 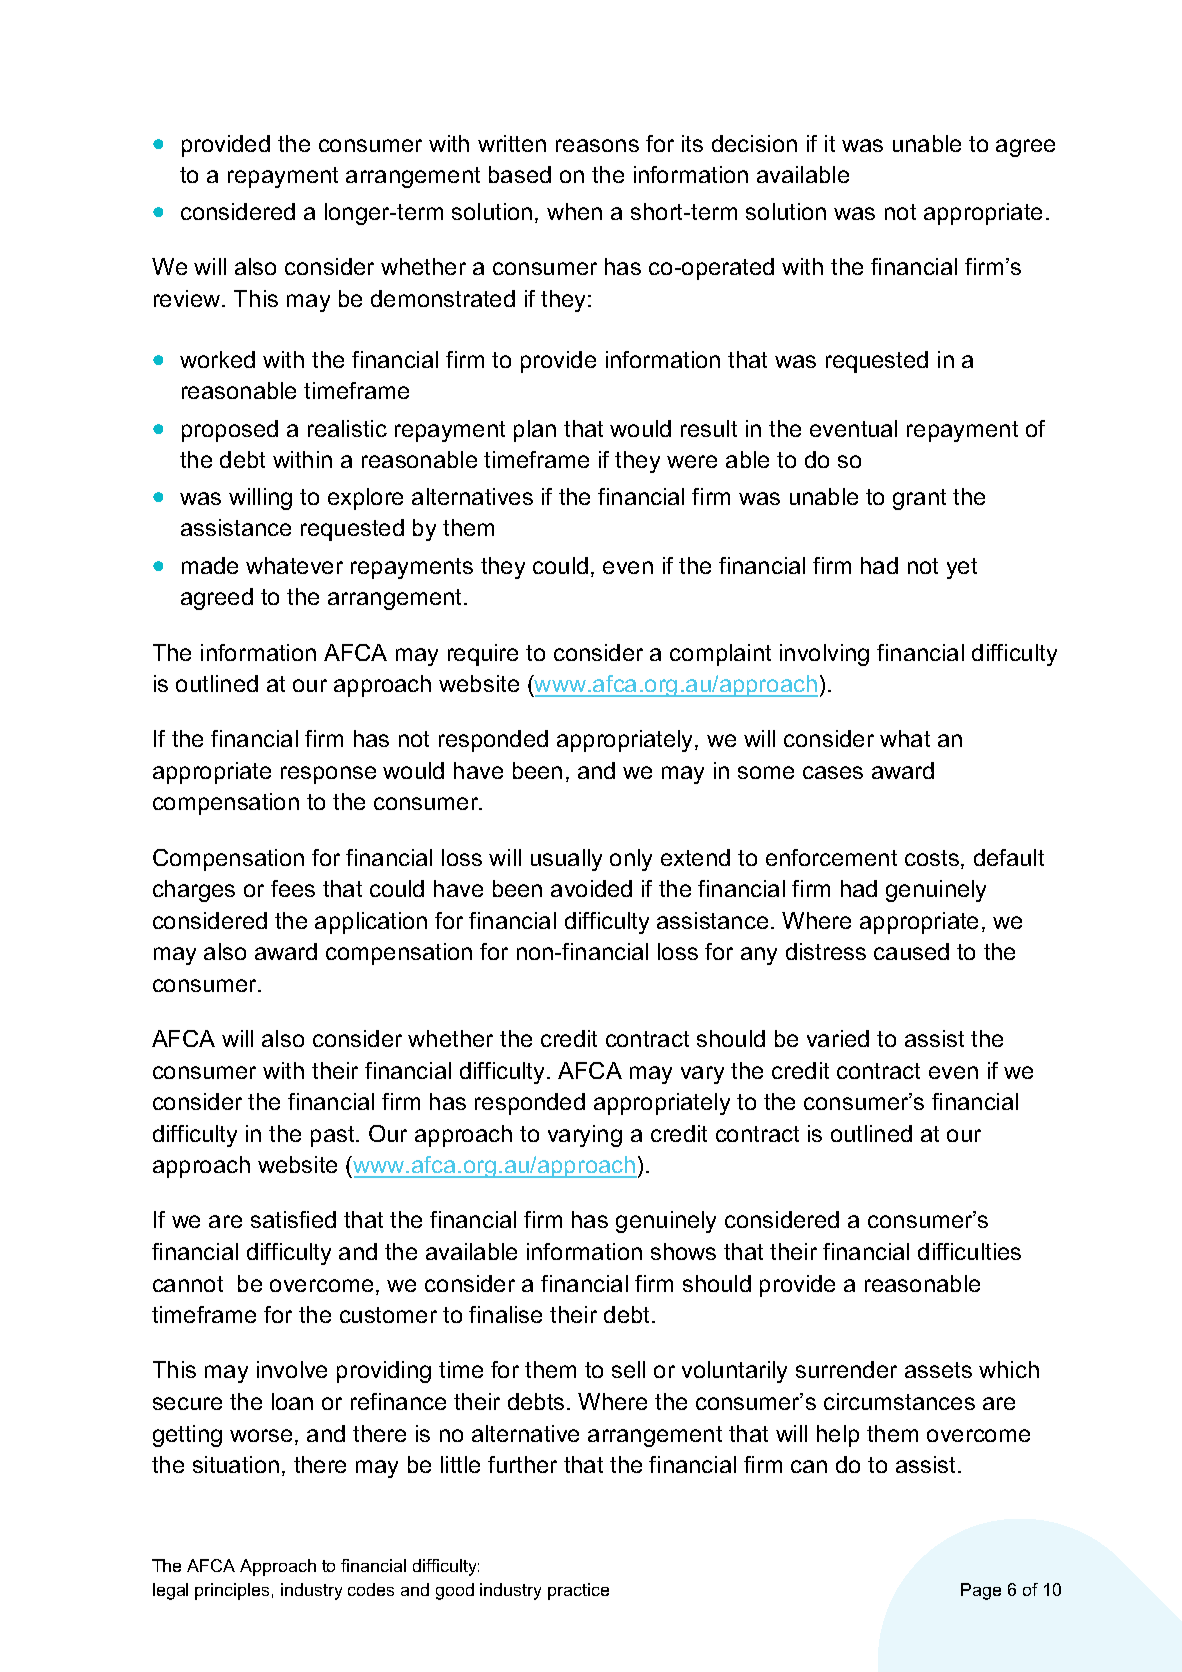 I want to click on fees, so click(x=293, y=888).
